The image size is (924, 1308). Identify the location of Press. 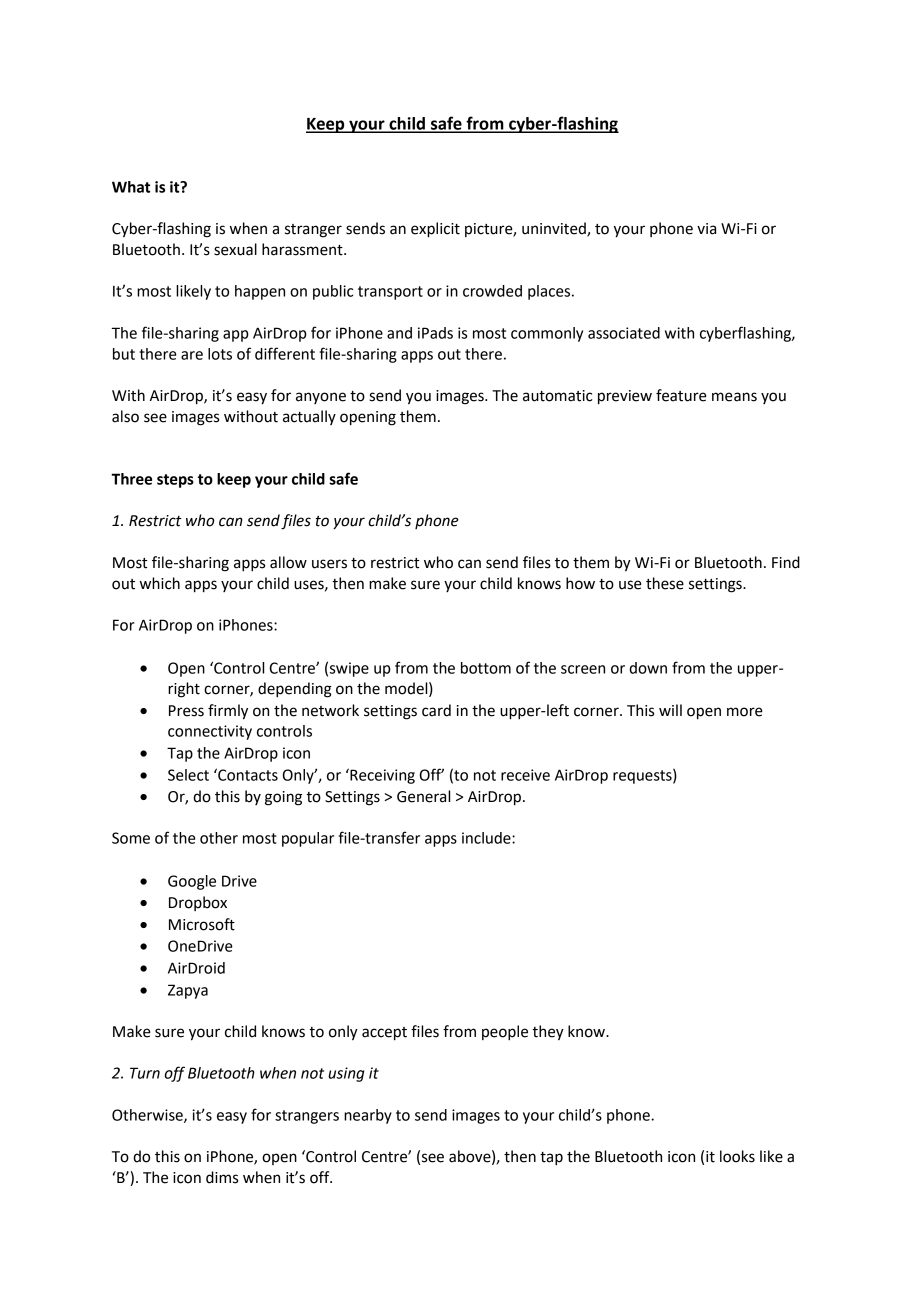
(186, 711).
